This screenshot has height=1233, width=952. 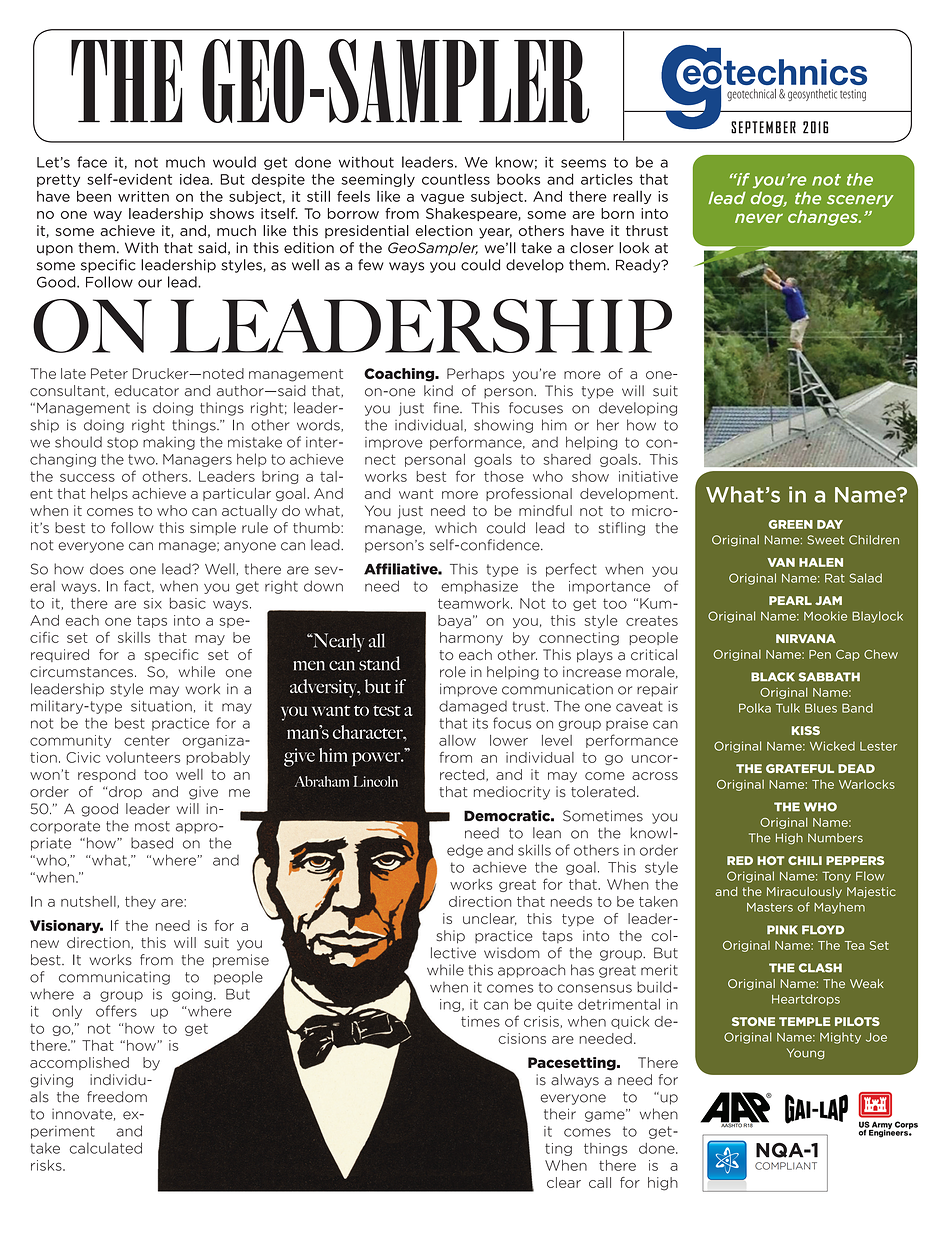 I want to click on harmony, so click(x=471, y=639).
